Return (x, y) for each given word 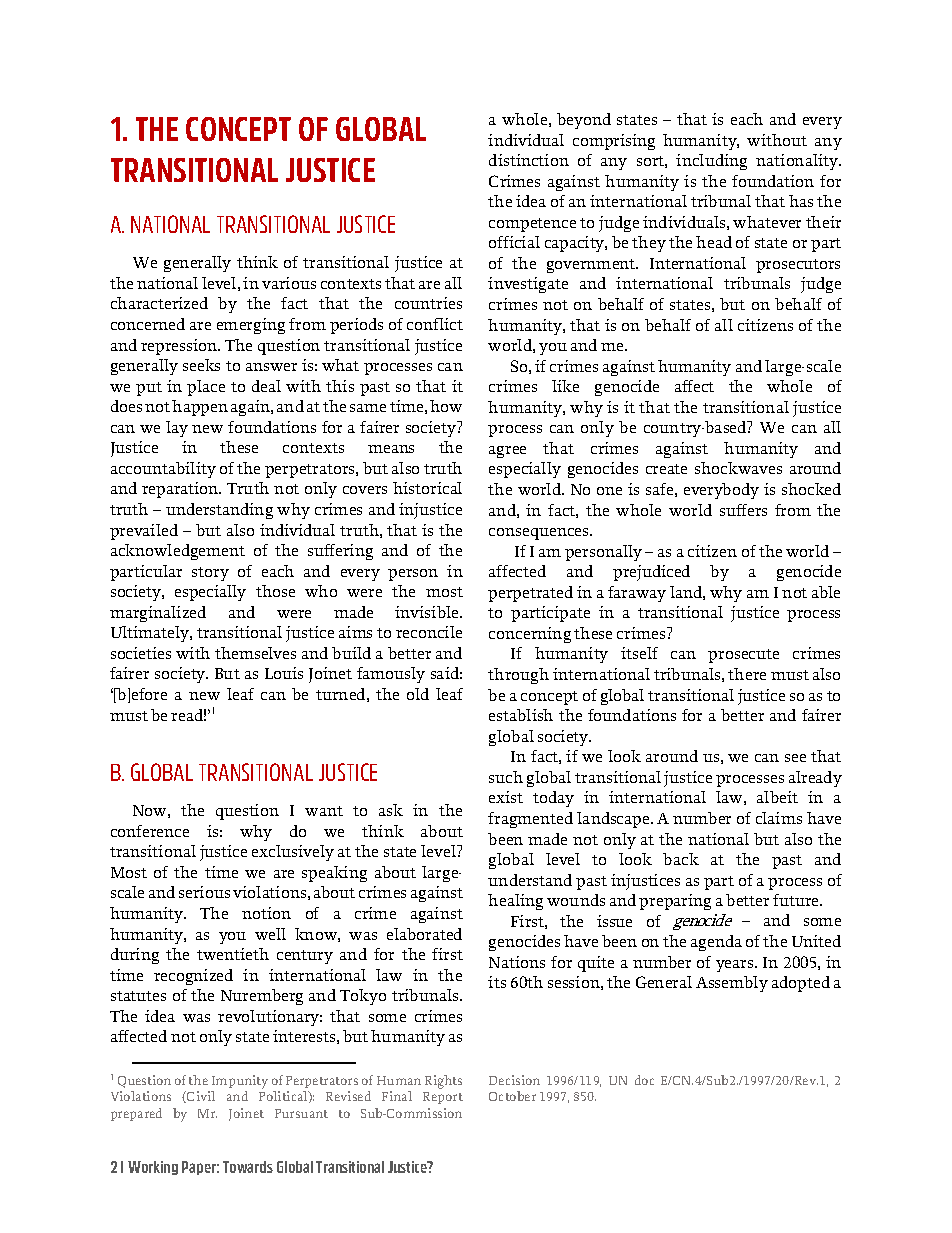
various (289, 283)
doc (644, 1080)
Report (443, 1098)
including (711, 162)
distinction (529, 160)
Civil (200, 1097)
